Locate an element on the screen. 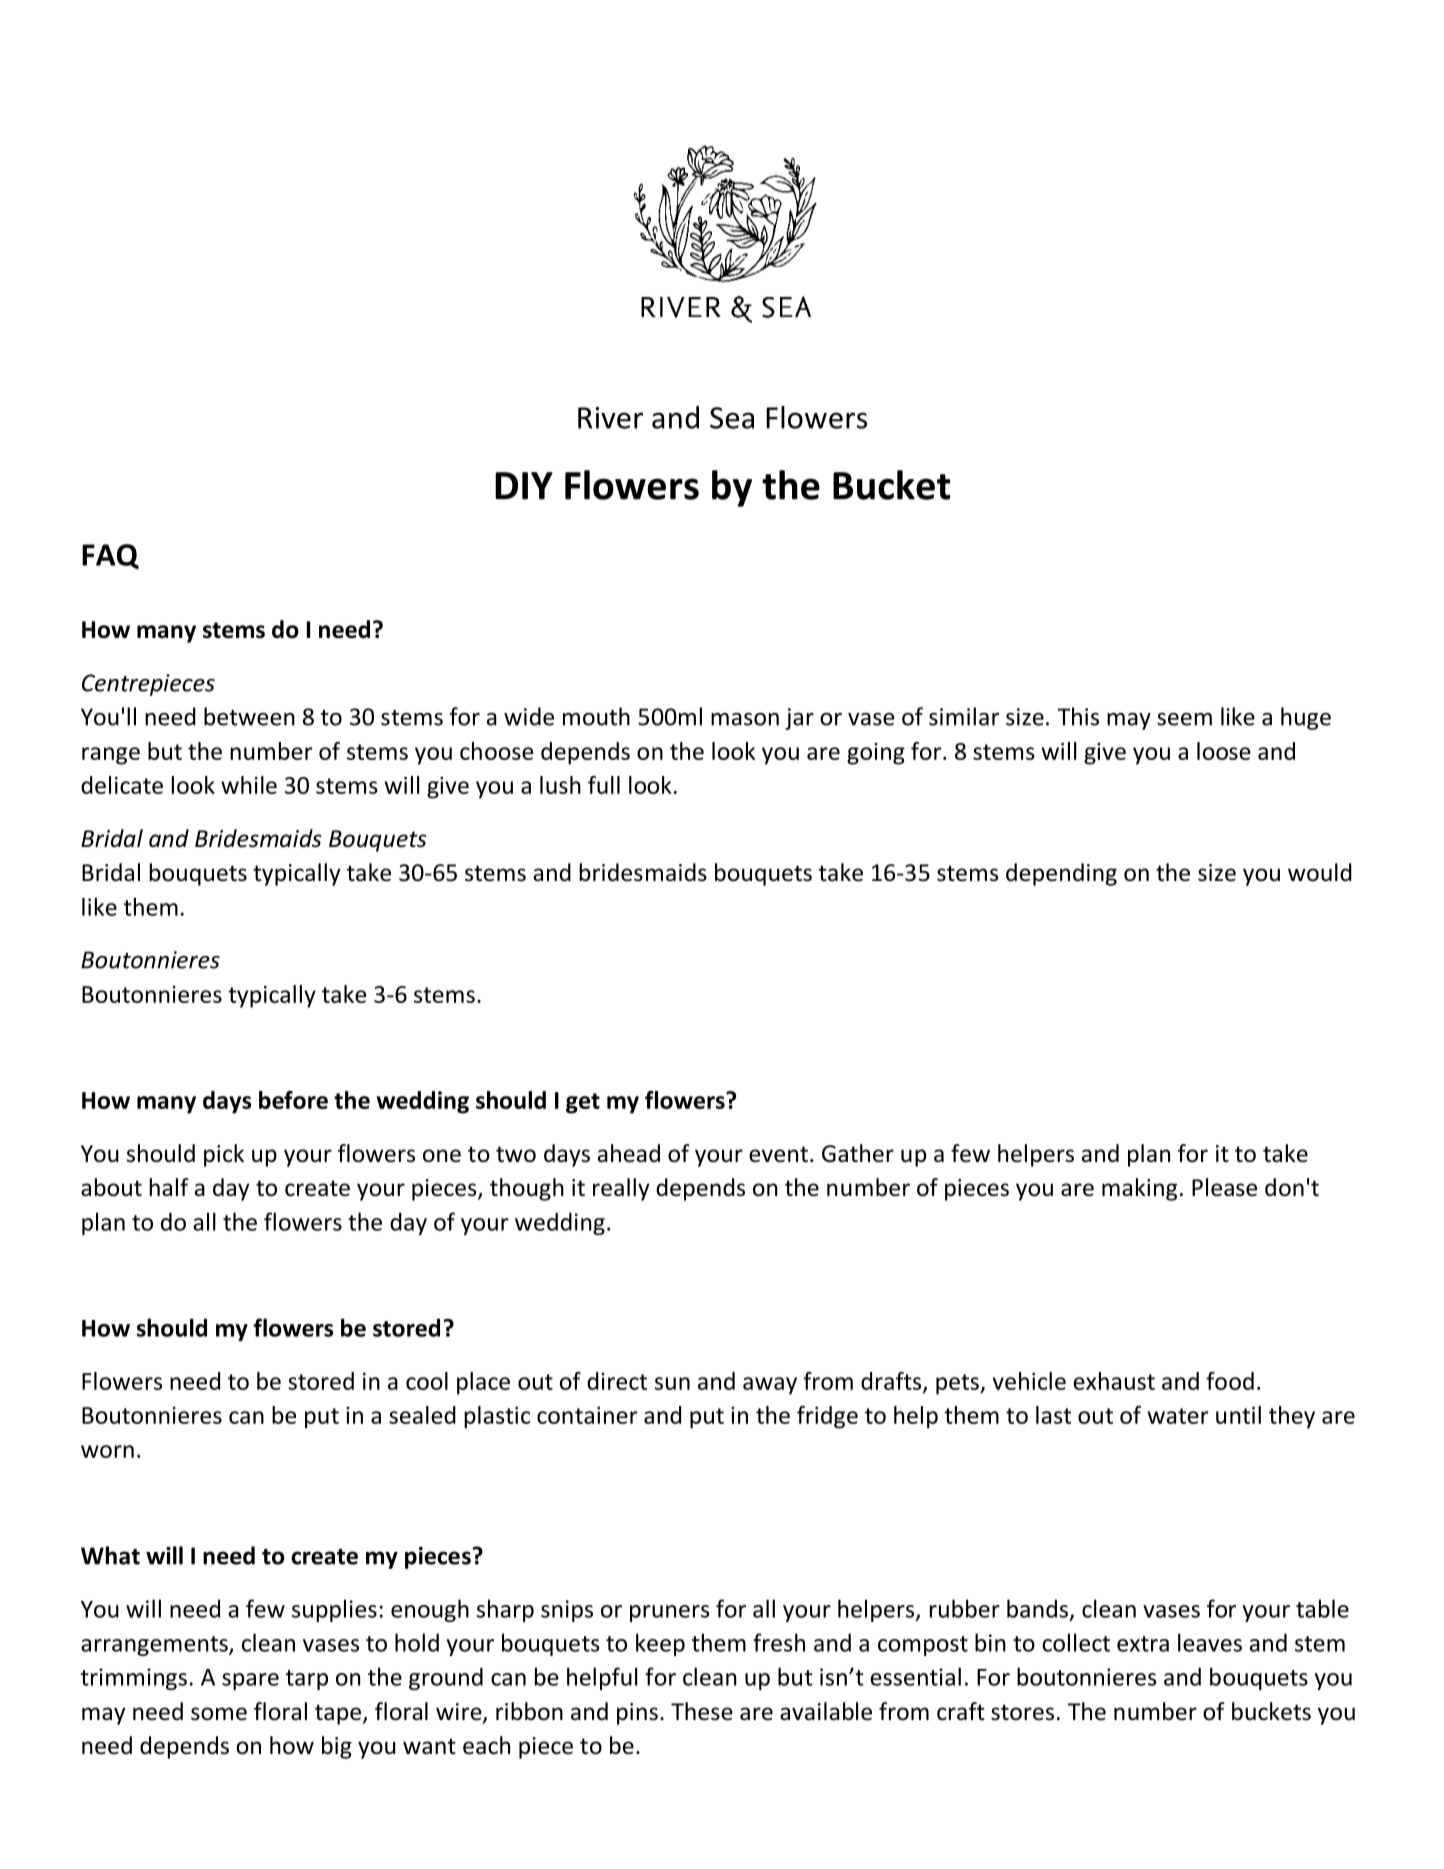  before is located at coordinates (293, 1100).
